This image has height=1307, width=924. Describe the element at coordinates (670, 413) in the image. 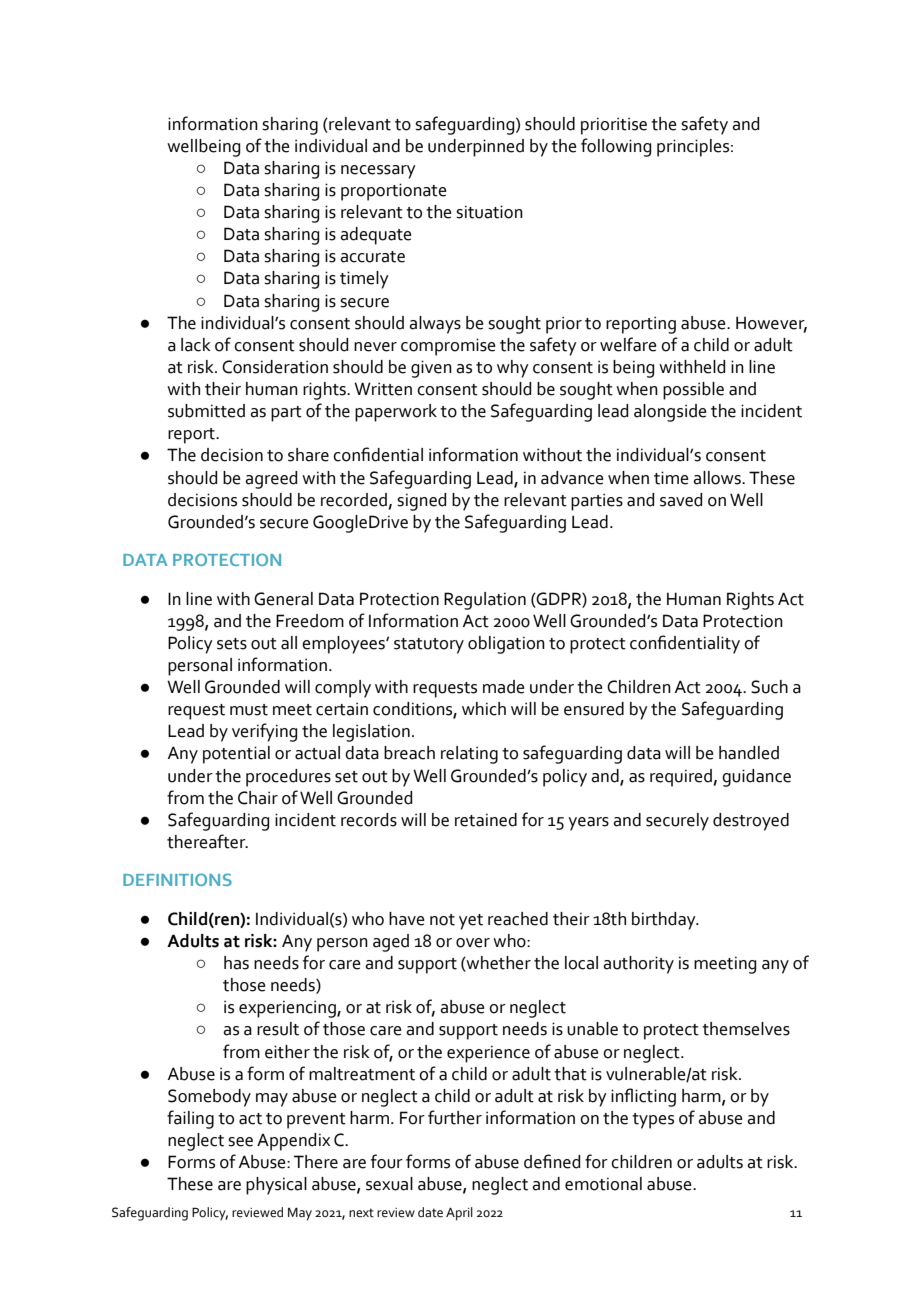

I see `alongside` at that location.
